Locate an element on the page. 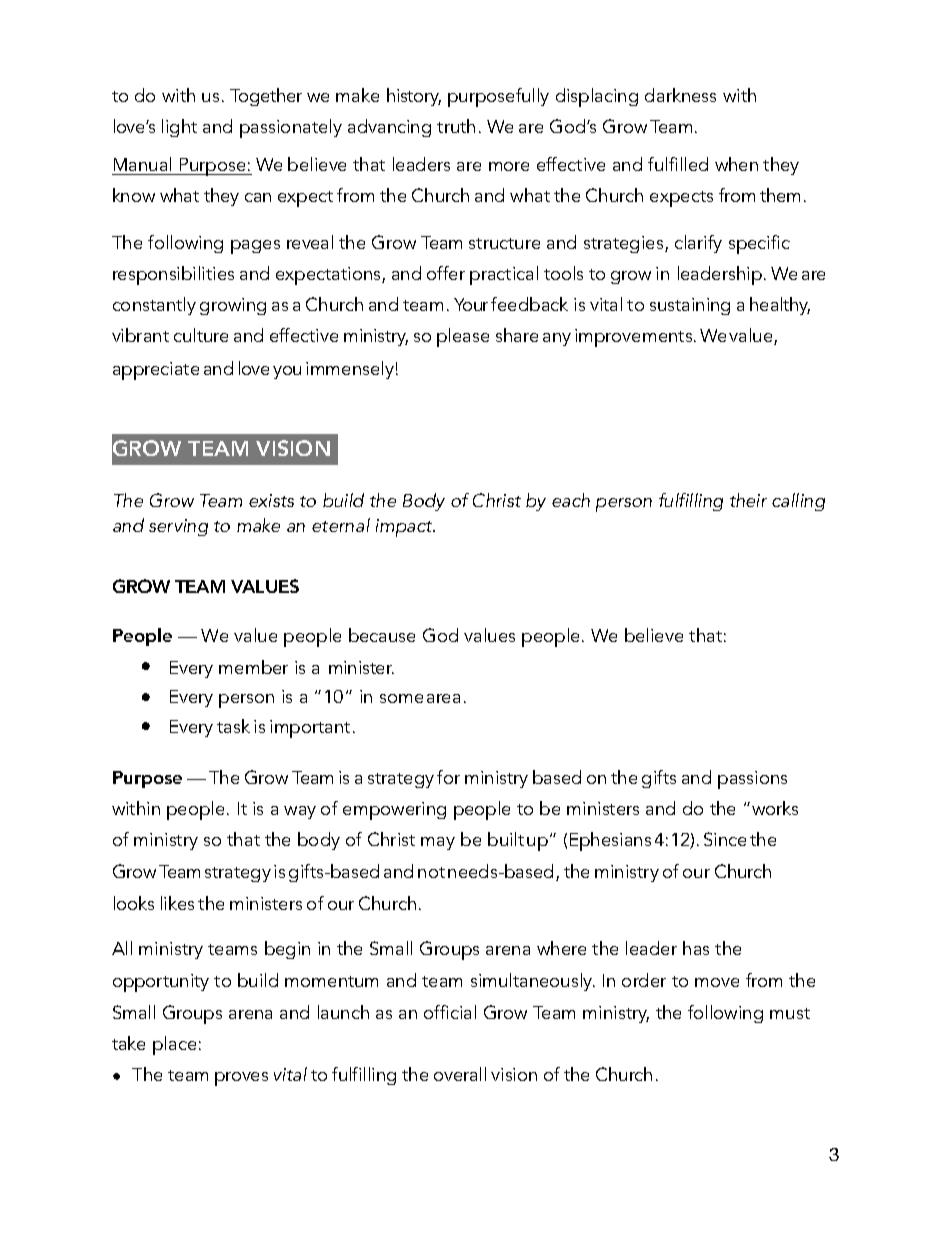 This document has width=952, height=1233. darkness is located at coordinates (680, 95).
